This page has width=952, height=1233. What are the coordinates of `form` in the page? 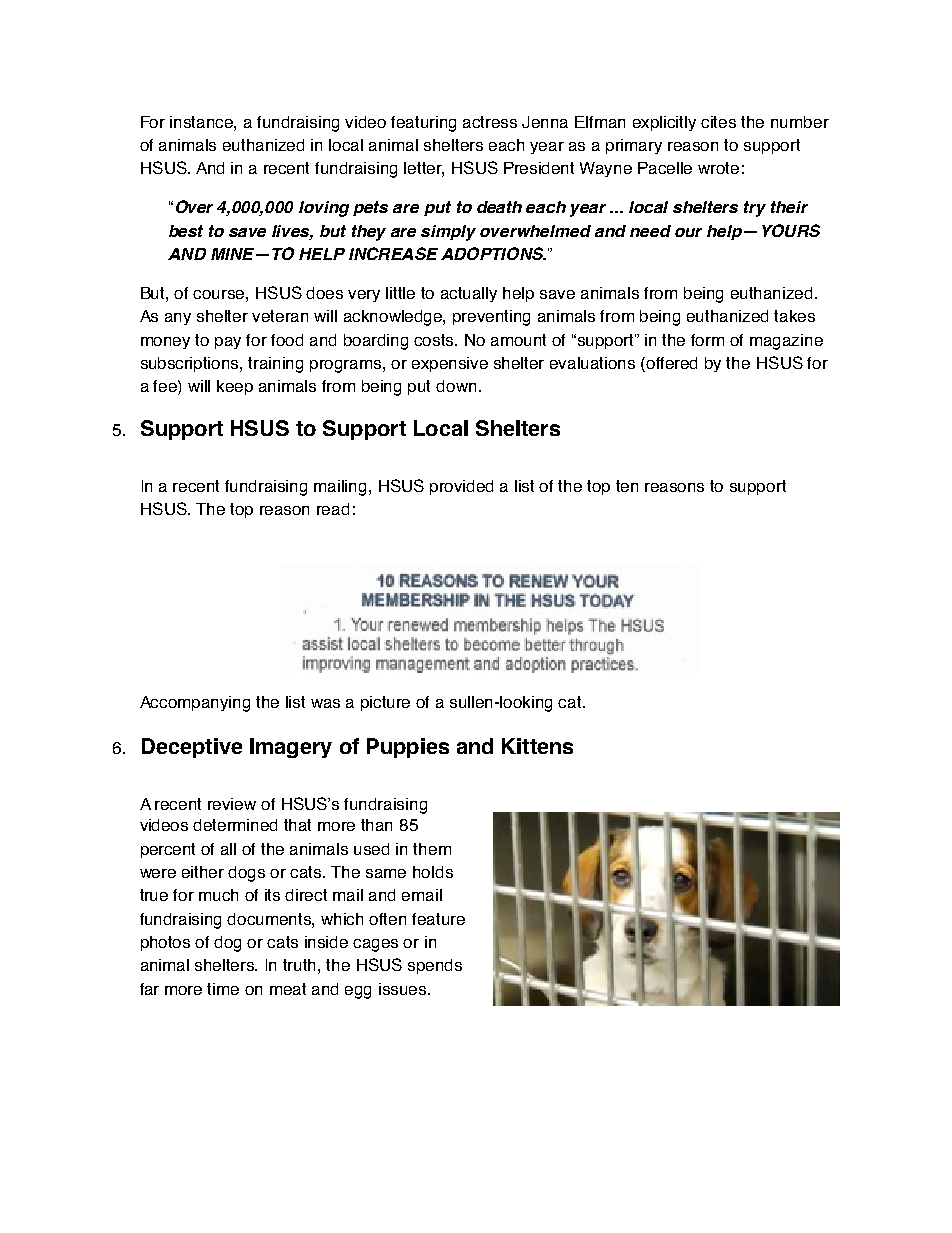 It's located at (707, 340).
